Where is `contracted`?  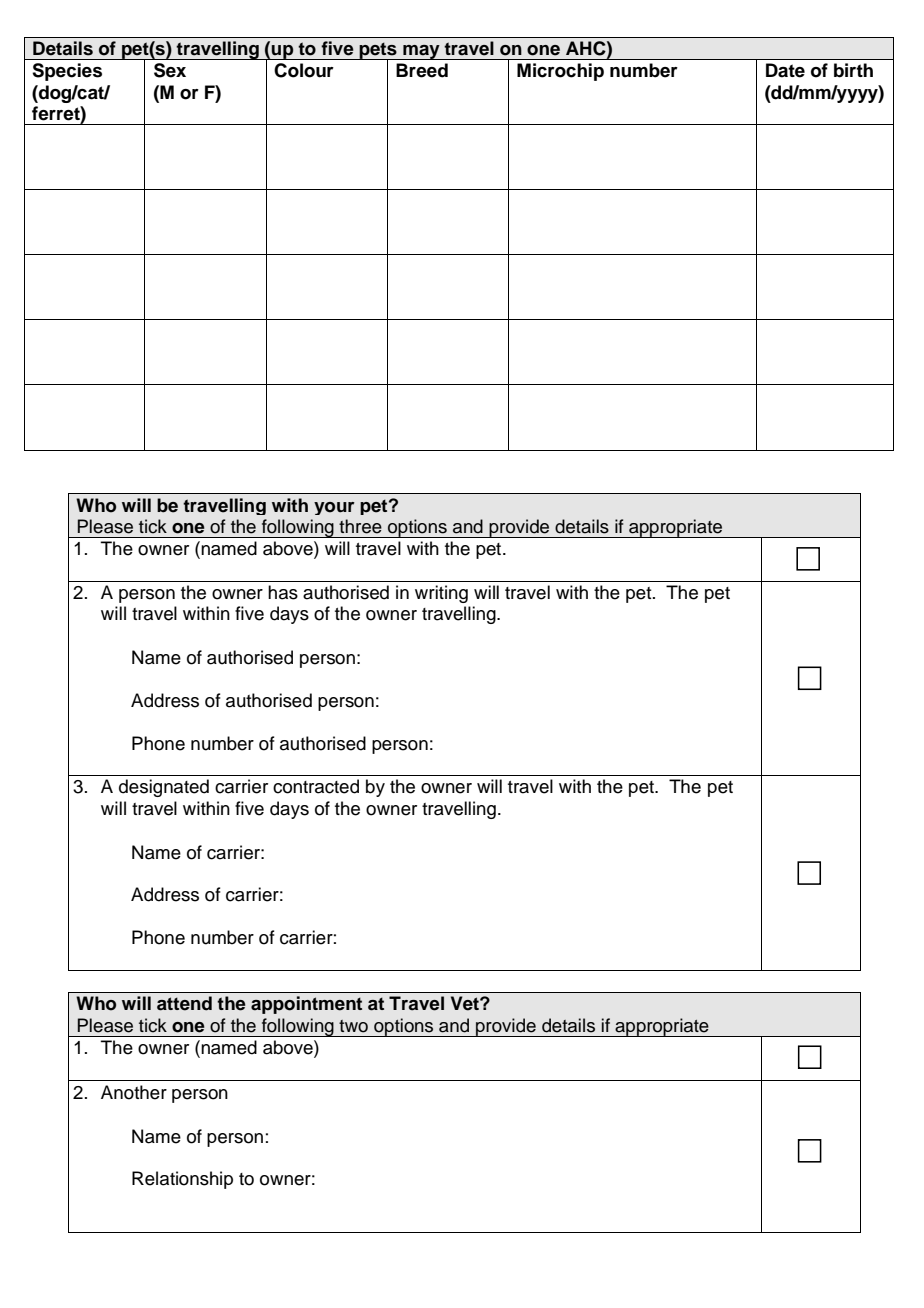
contracted is located at coordinates (316, 786).
